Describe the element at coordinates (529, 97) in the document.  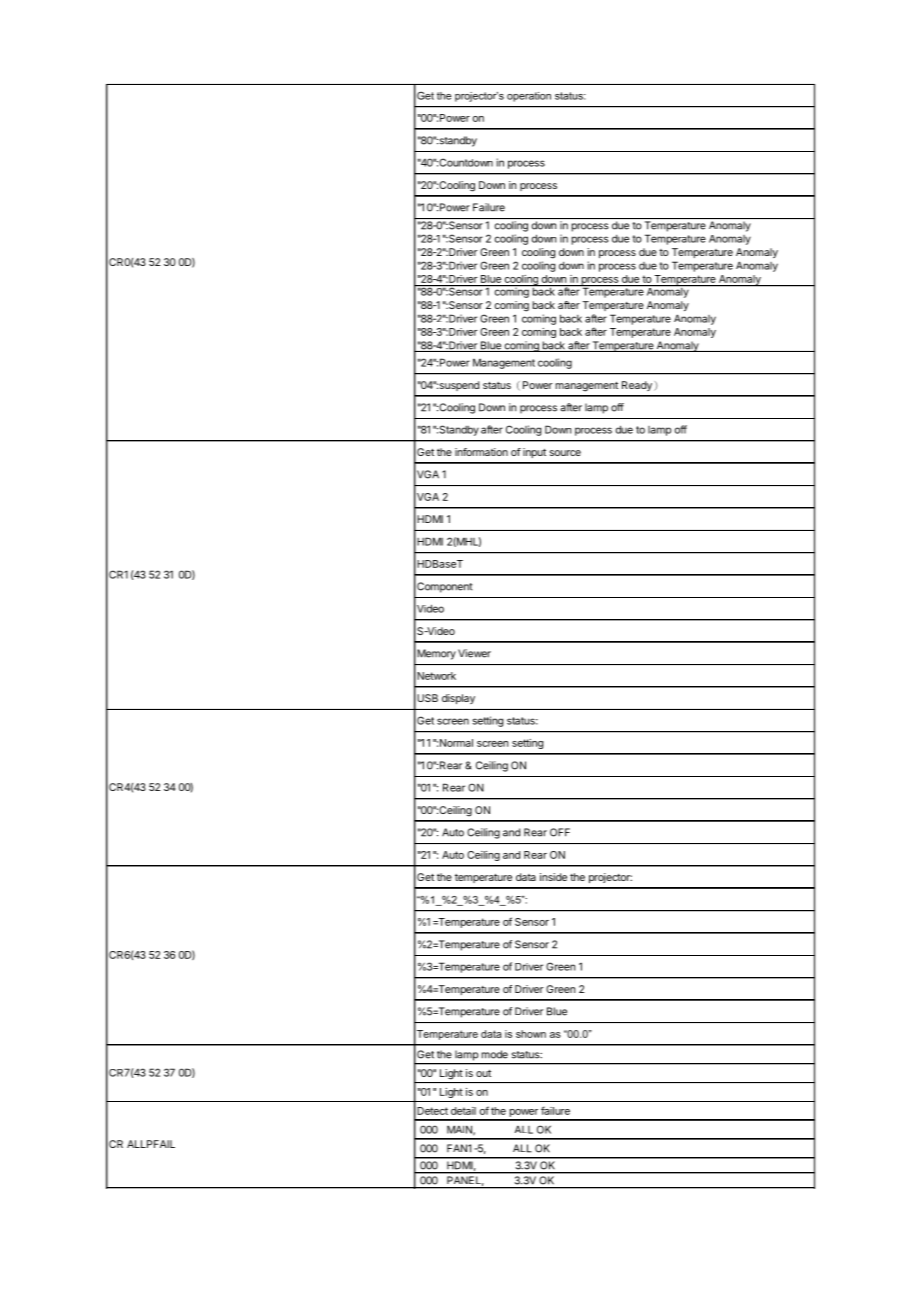
I see `operation` at that location.
